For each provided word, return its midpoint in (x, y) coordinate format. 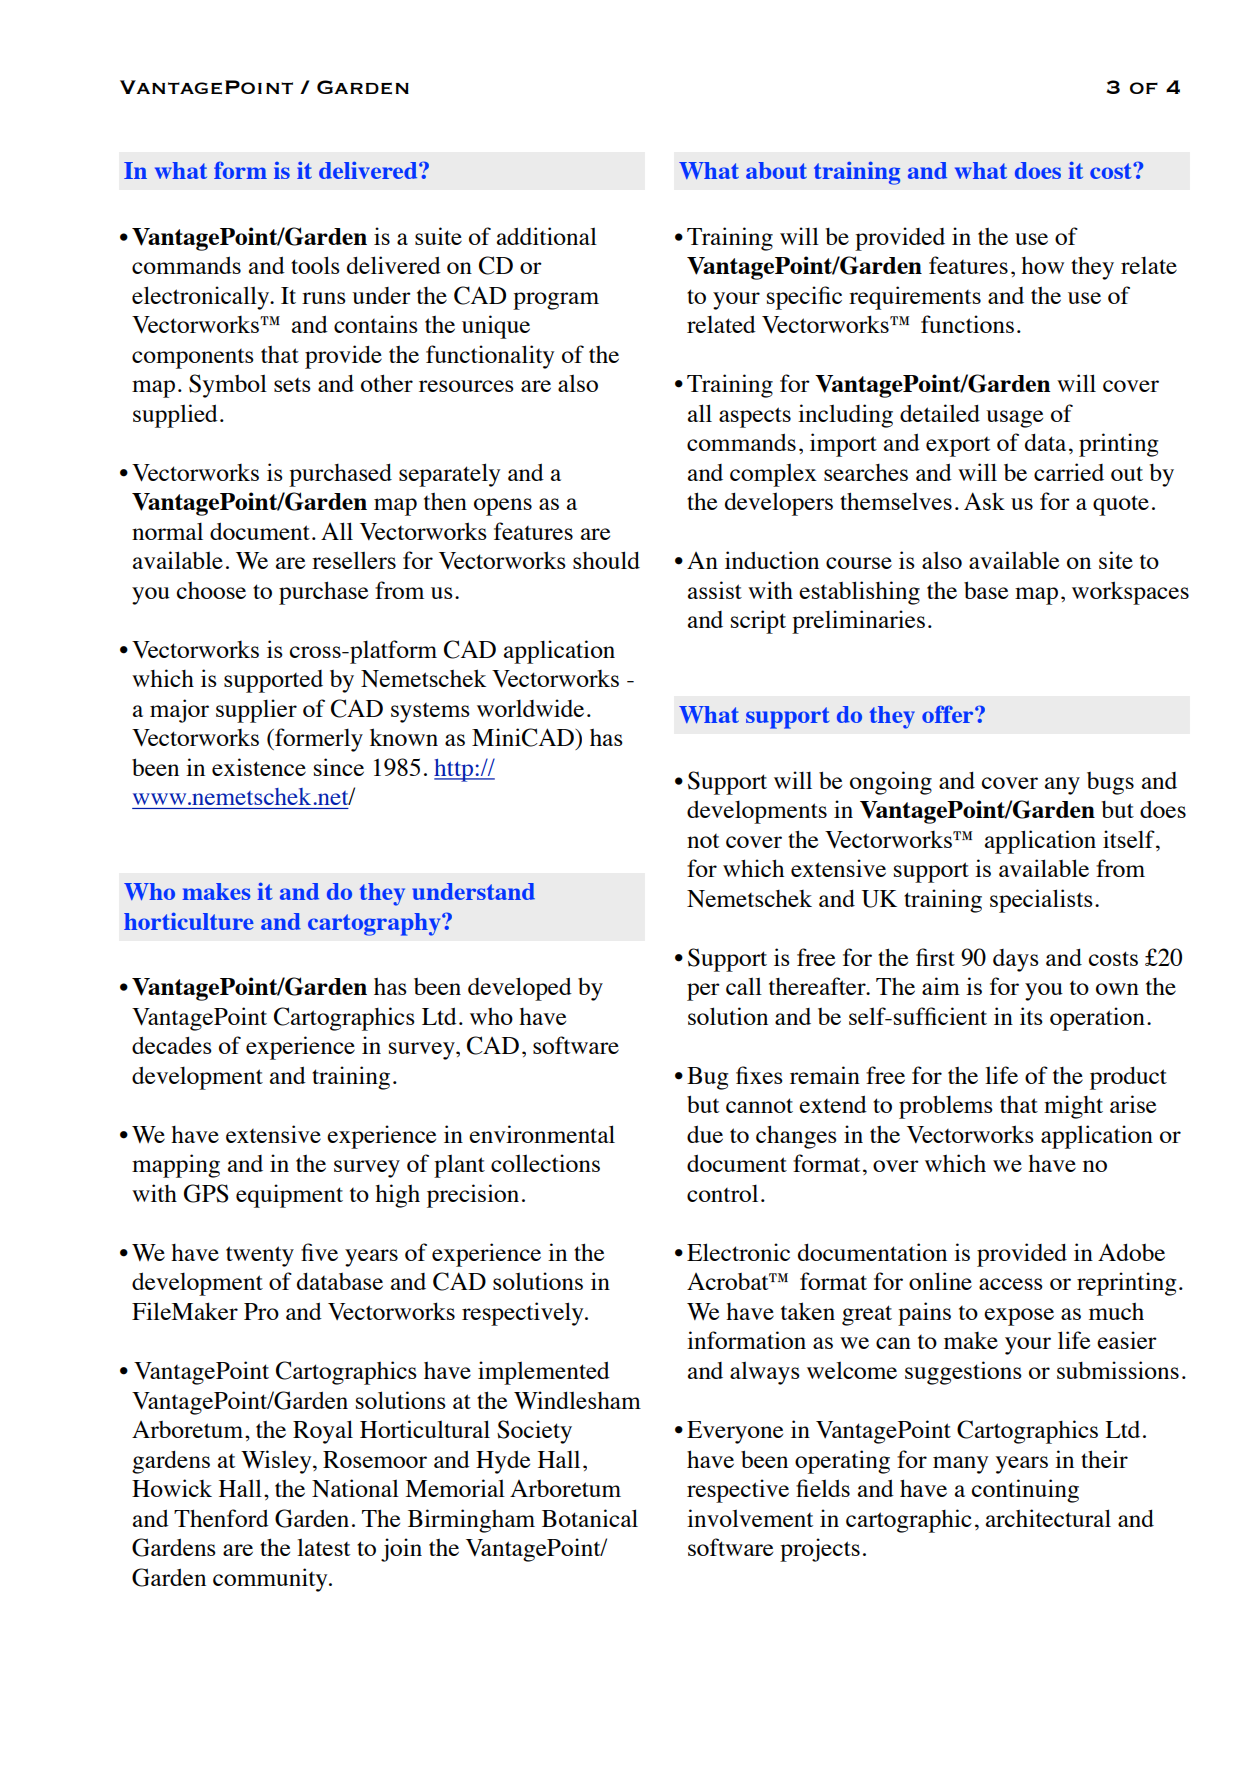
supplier (256, 711)
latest (324, 1547)
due (705, 1134)
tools (315, 265)
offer (949, 714)
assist (715, 590)
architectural (1048, 1518)
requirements (915, 298)
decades (172, 1045)
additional (547, 236)
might (1073, 1107)
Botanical (590, 1518)
